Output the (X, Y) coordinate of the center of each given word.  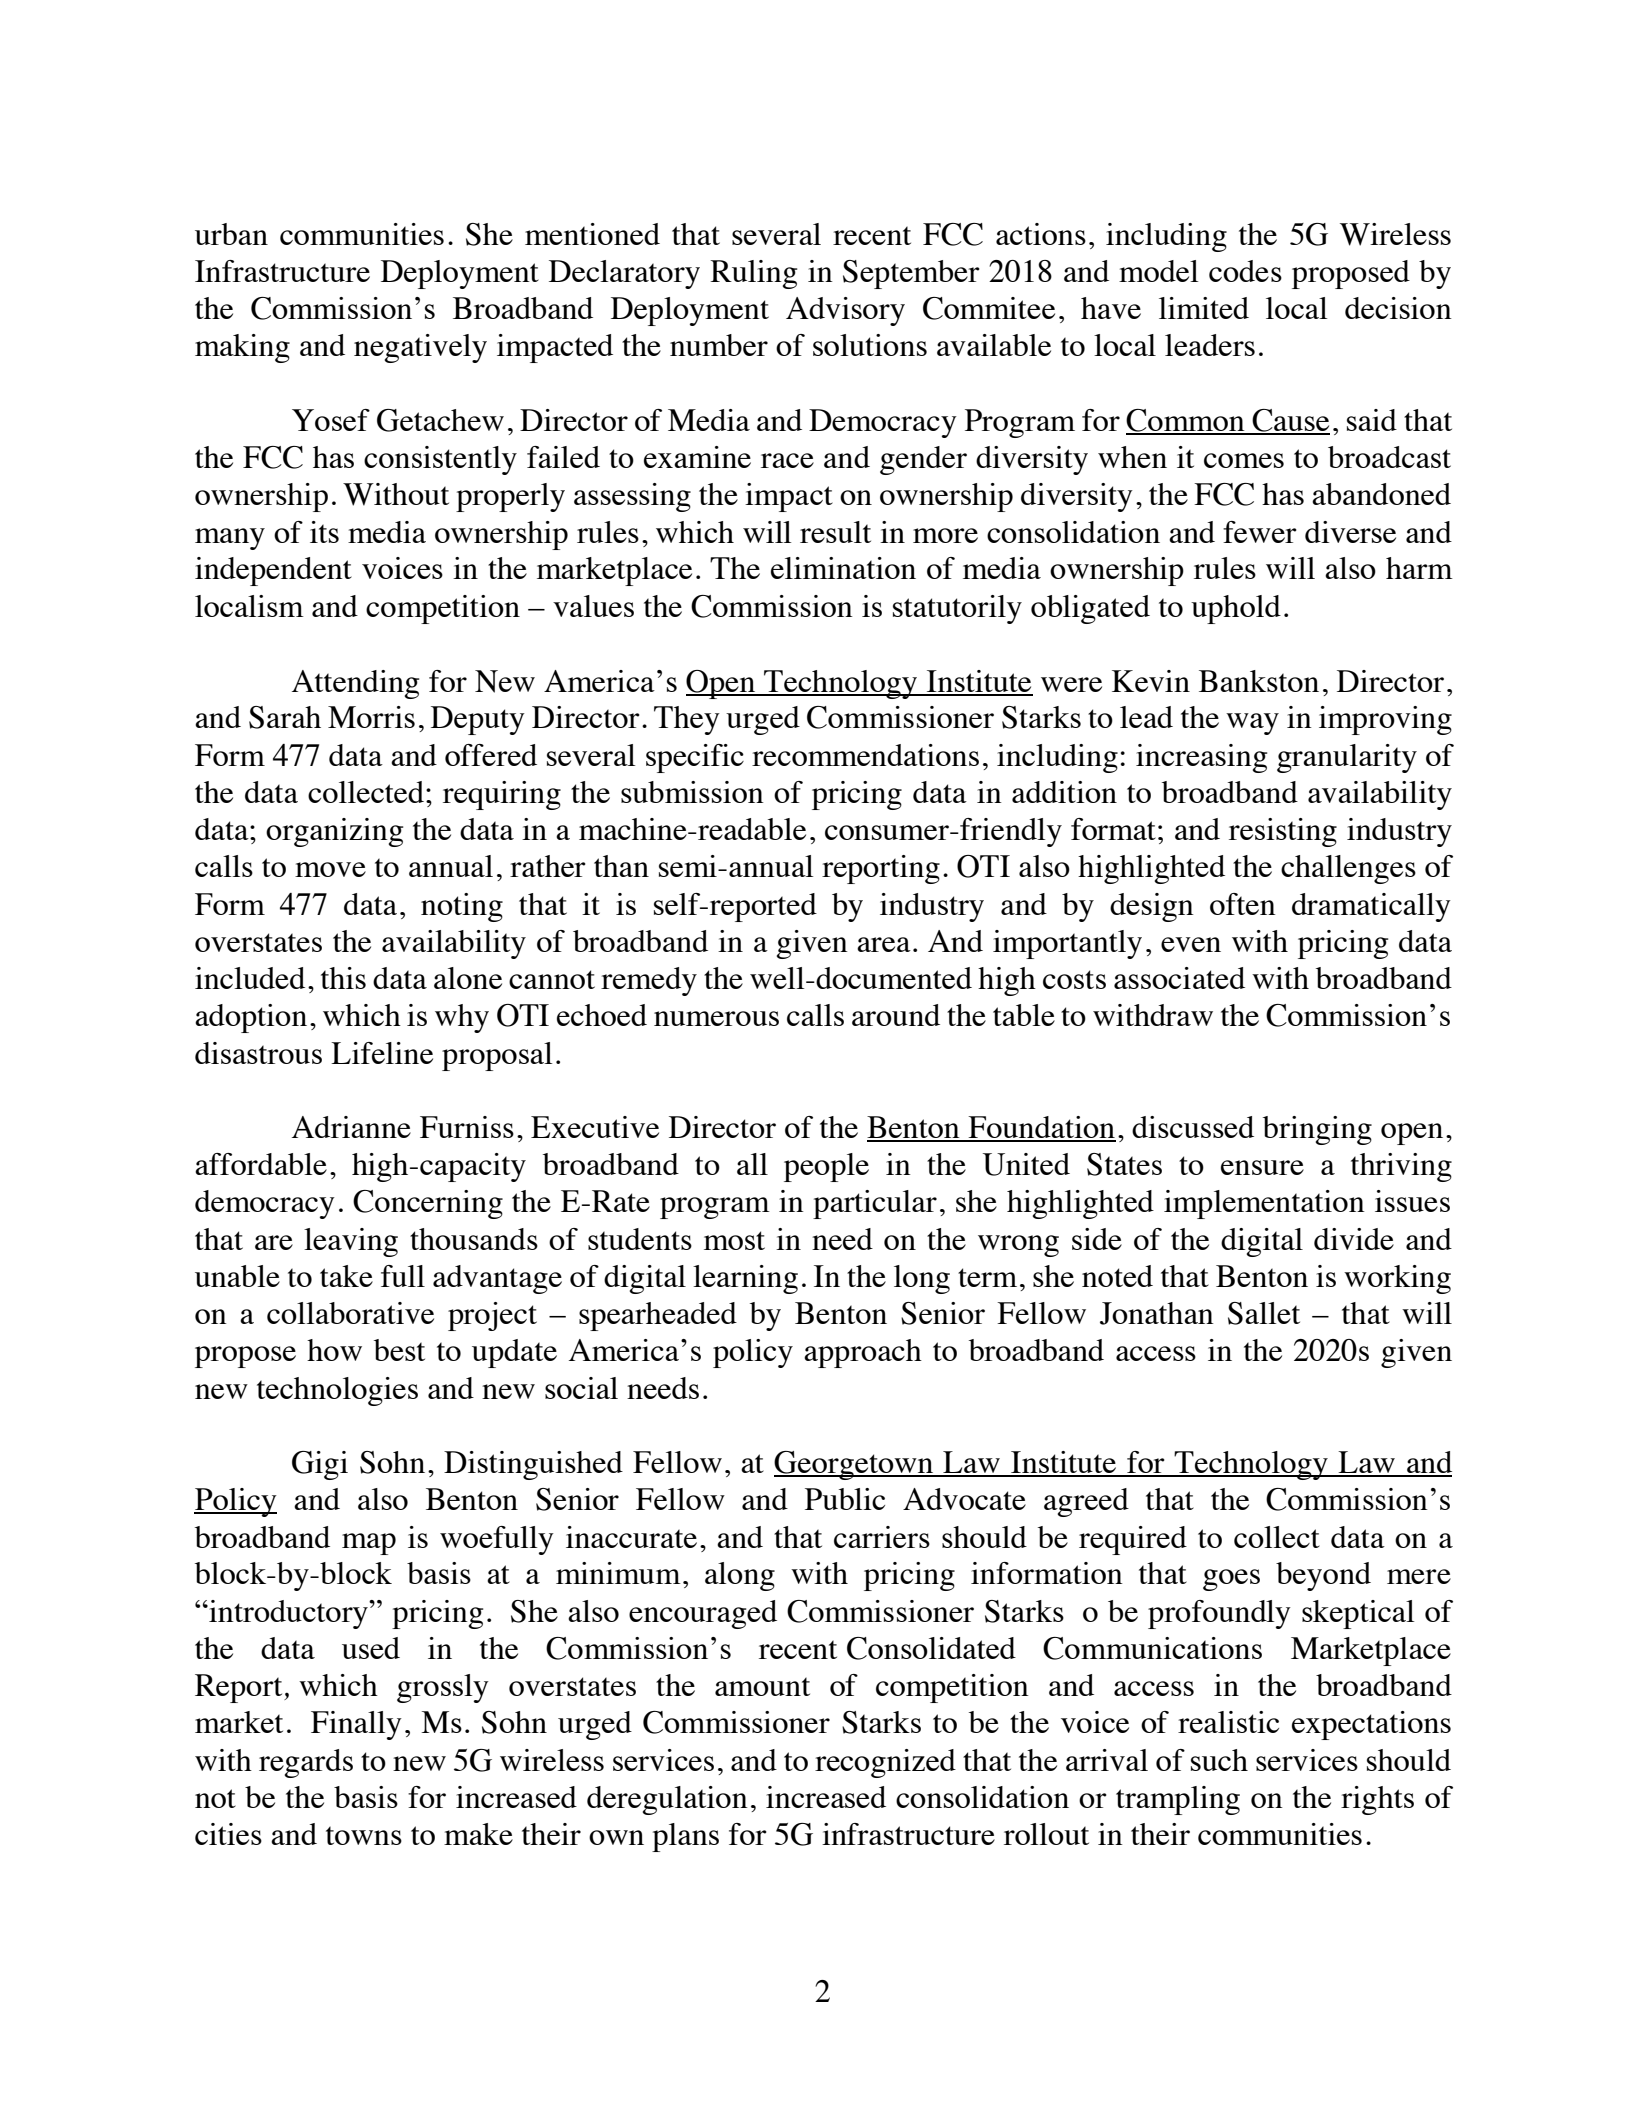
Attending (355, 684)
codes (1245, 271)
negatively (420, 348)
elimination (843, 568)
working (1397, 1279)
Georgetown (855, 1465)
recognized (885, 1763)
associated (1179, 978)
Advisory (845, 311)
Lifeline (382, 1053)
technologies (337, 1391)
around (896, 1015)
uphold (1236, 609)
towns (364, 1835)
